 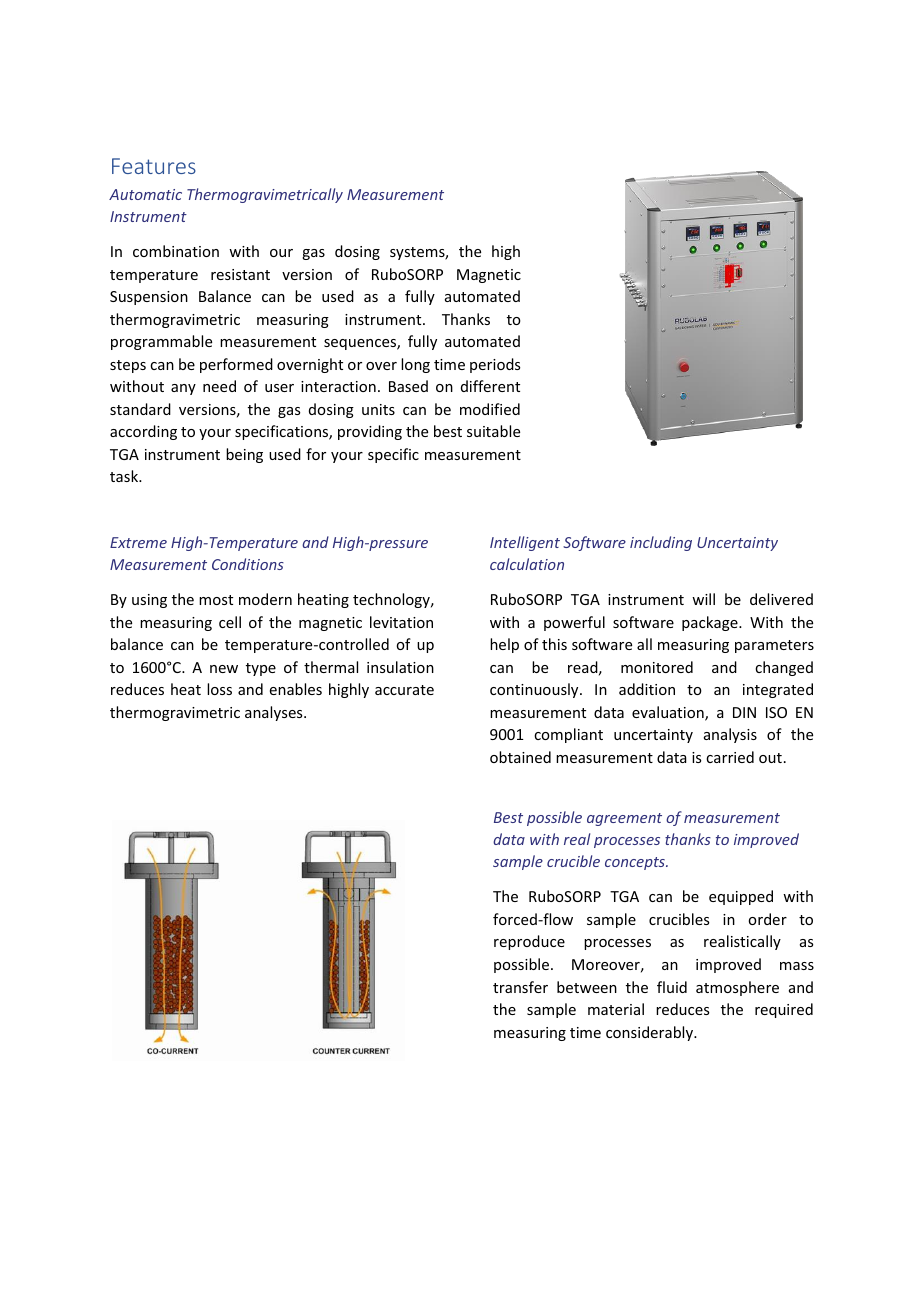 I want to click on resistant, so click(x=240, y=274).
